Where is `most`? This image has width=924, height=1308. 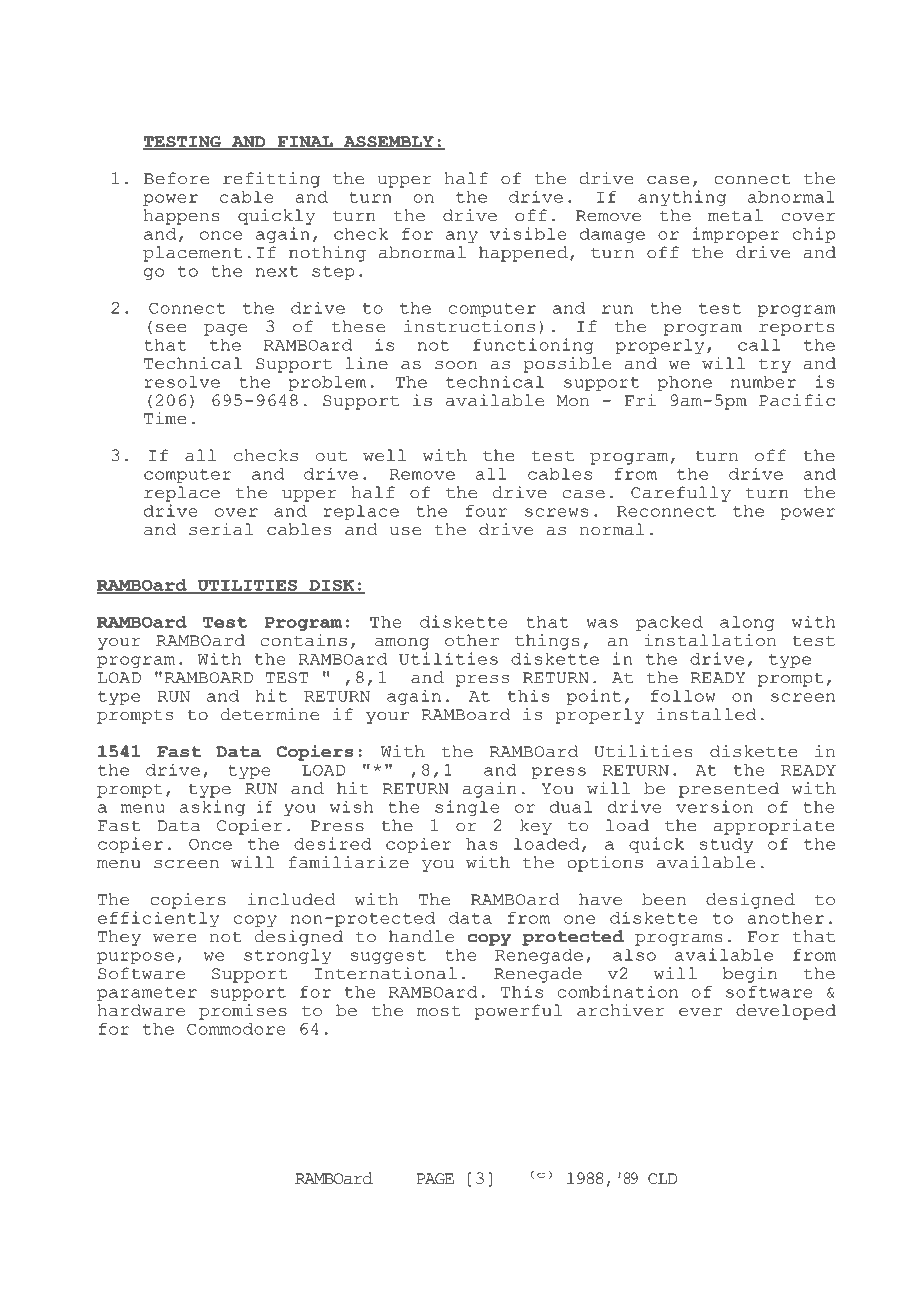 most is located at coordinates (438, 1011).
